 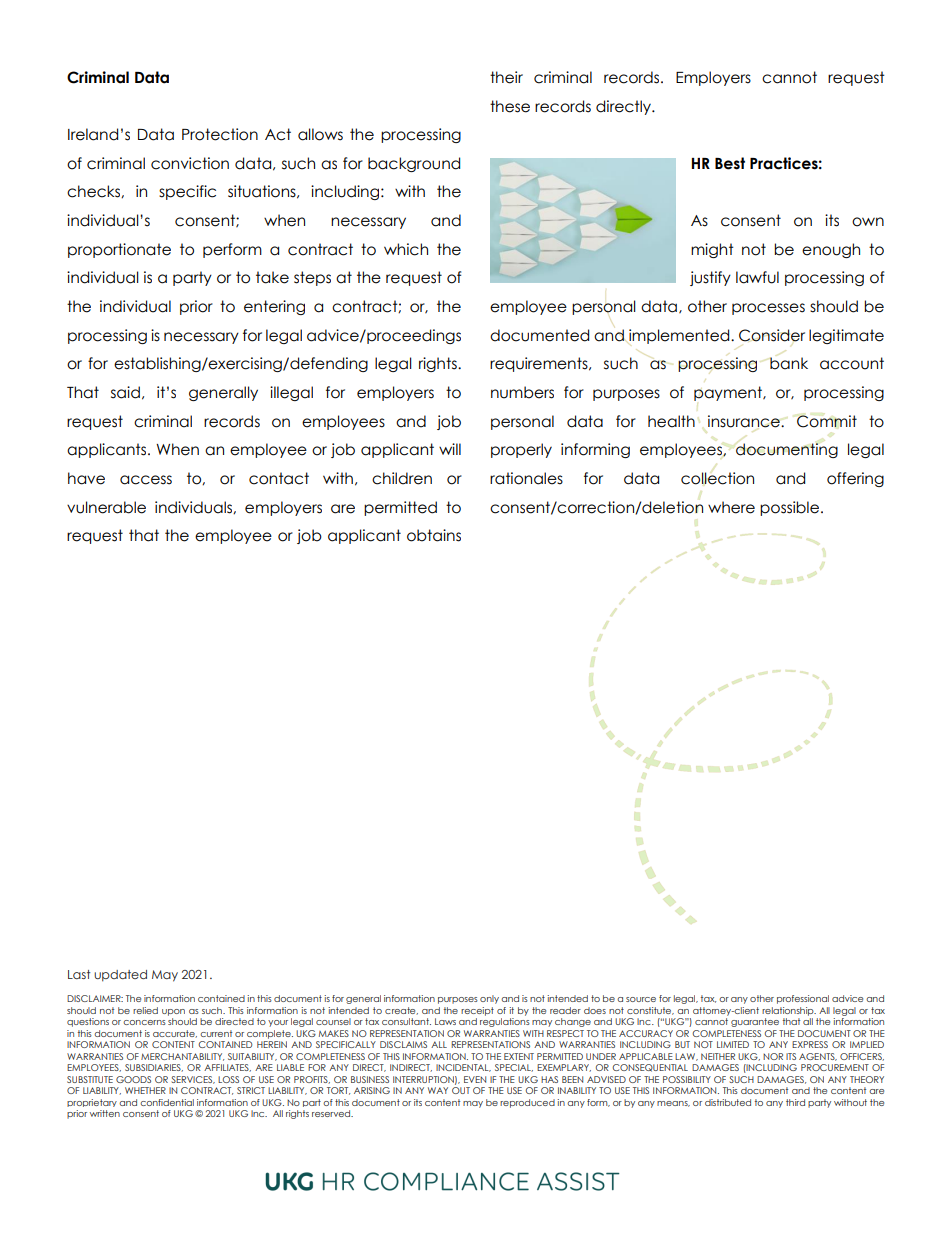 I want to click on Best, so click(x=730, y=163).
